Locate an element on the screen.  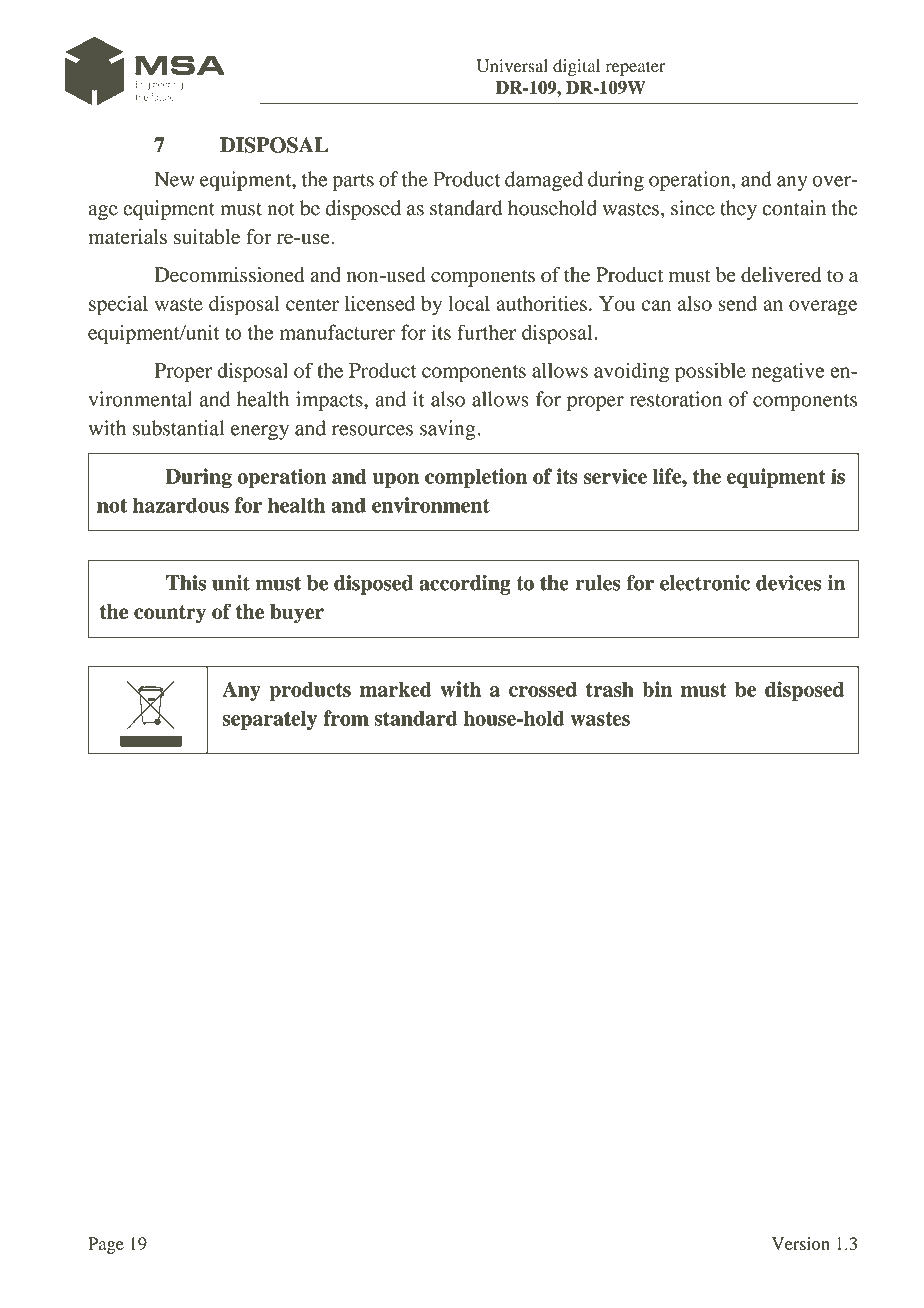
restoration is located at coordinates (676, 399).
